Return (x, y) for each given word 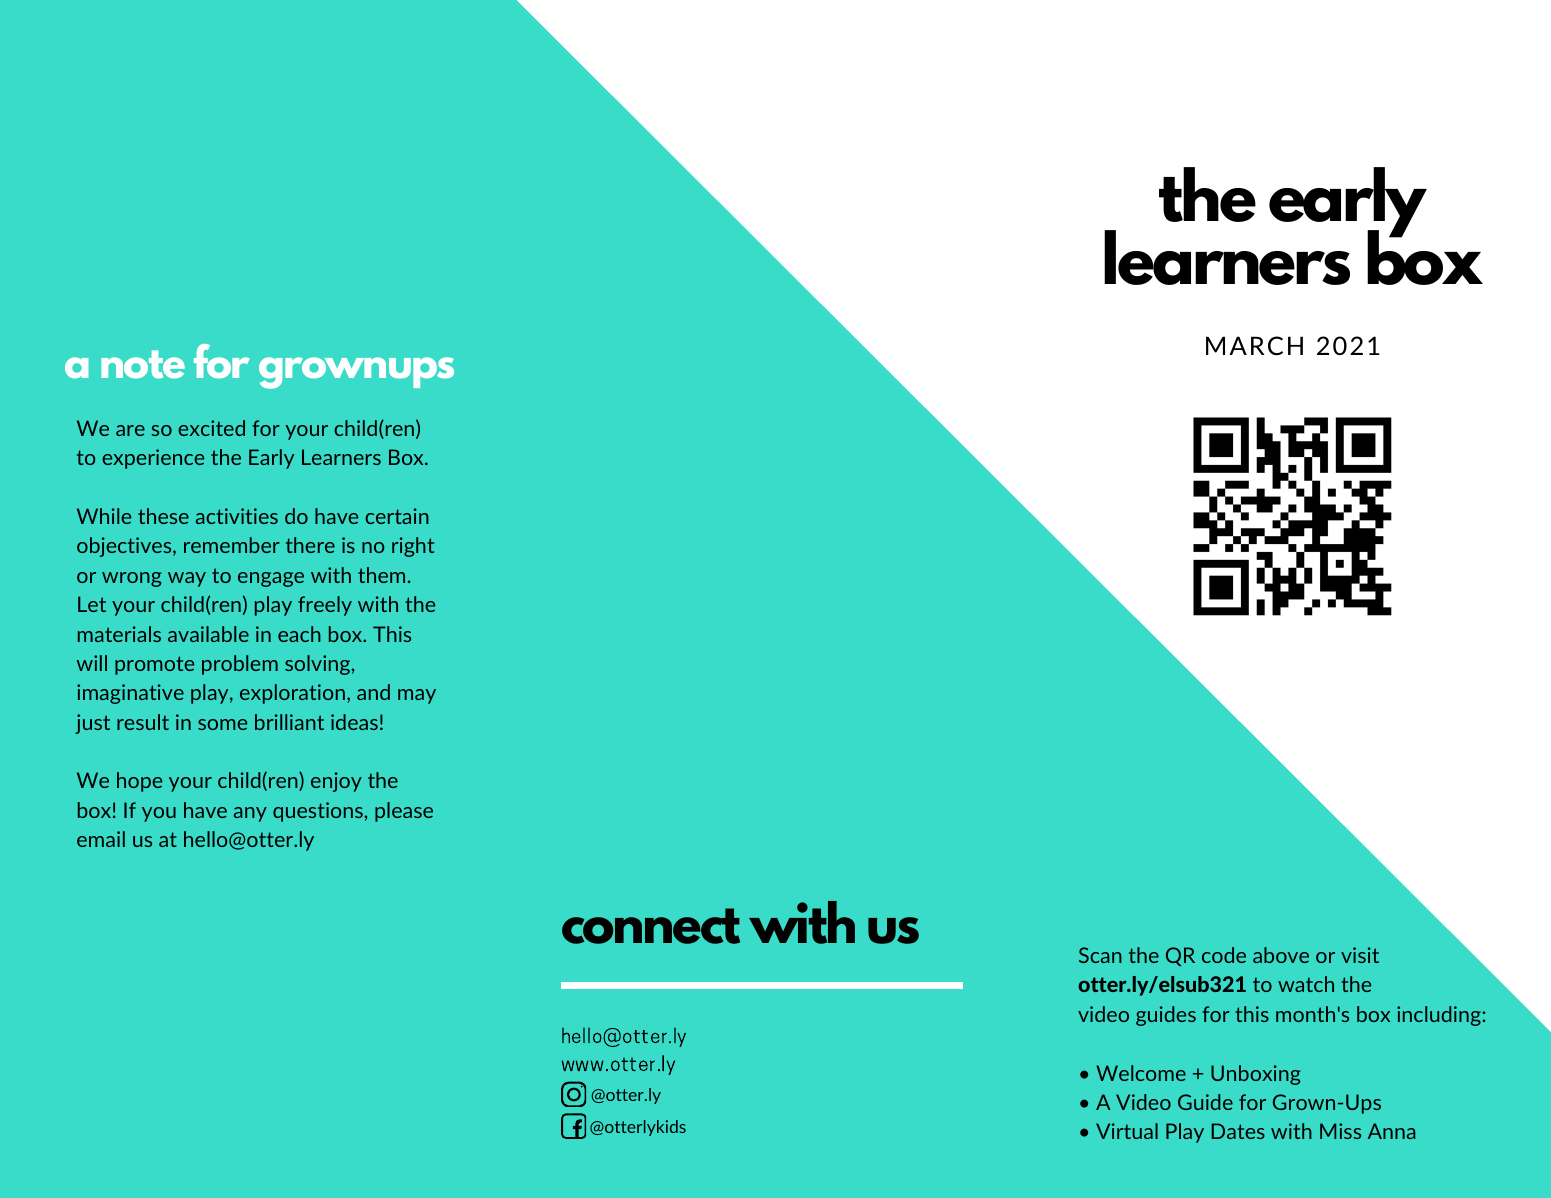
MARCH (1254, 345)
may (417, 696)
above (1281, 955)
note (143, 364)
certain (397, 516)
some (222, 724)
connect (651, 926)
